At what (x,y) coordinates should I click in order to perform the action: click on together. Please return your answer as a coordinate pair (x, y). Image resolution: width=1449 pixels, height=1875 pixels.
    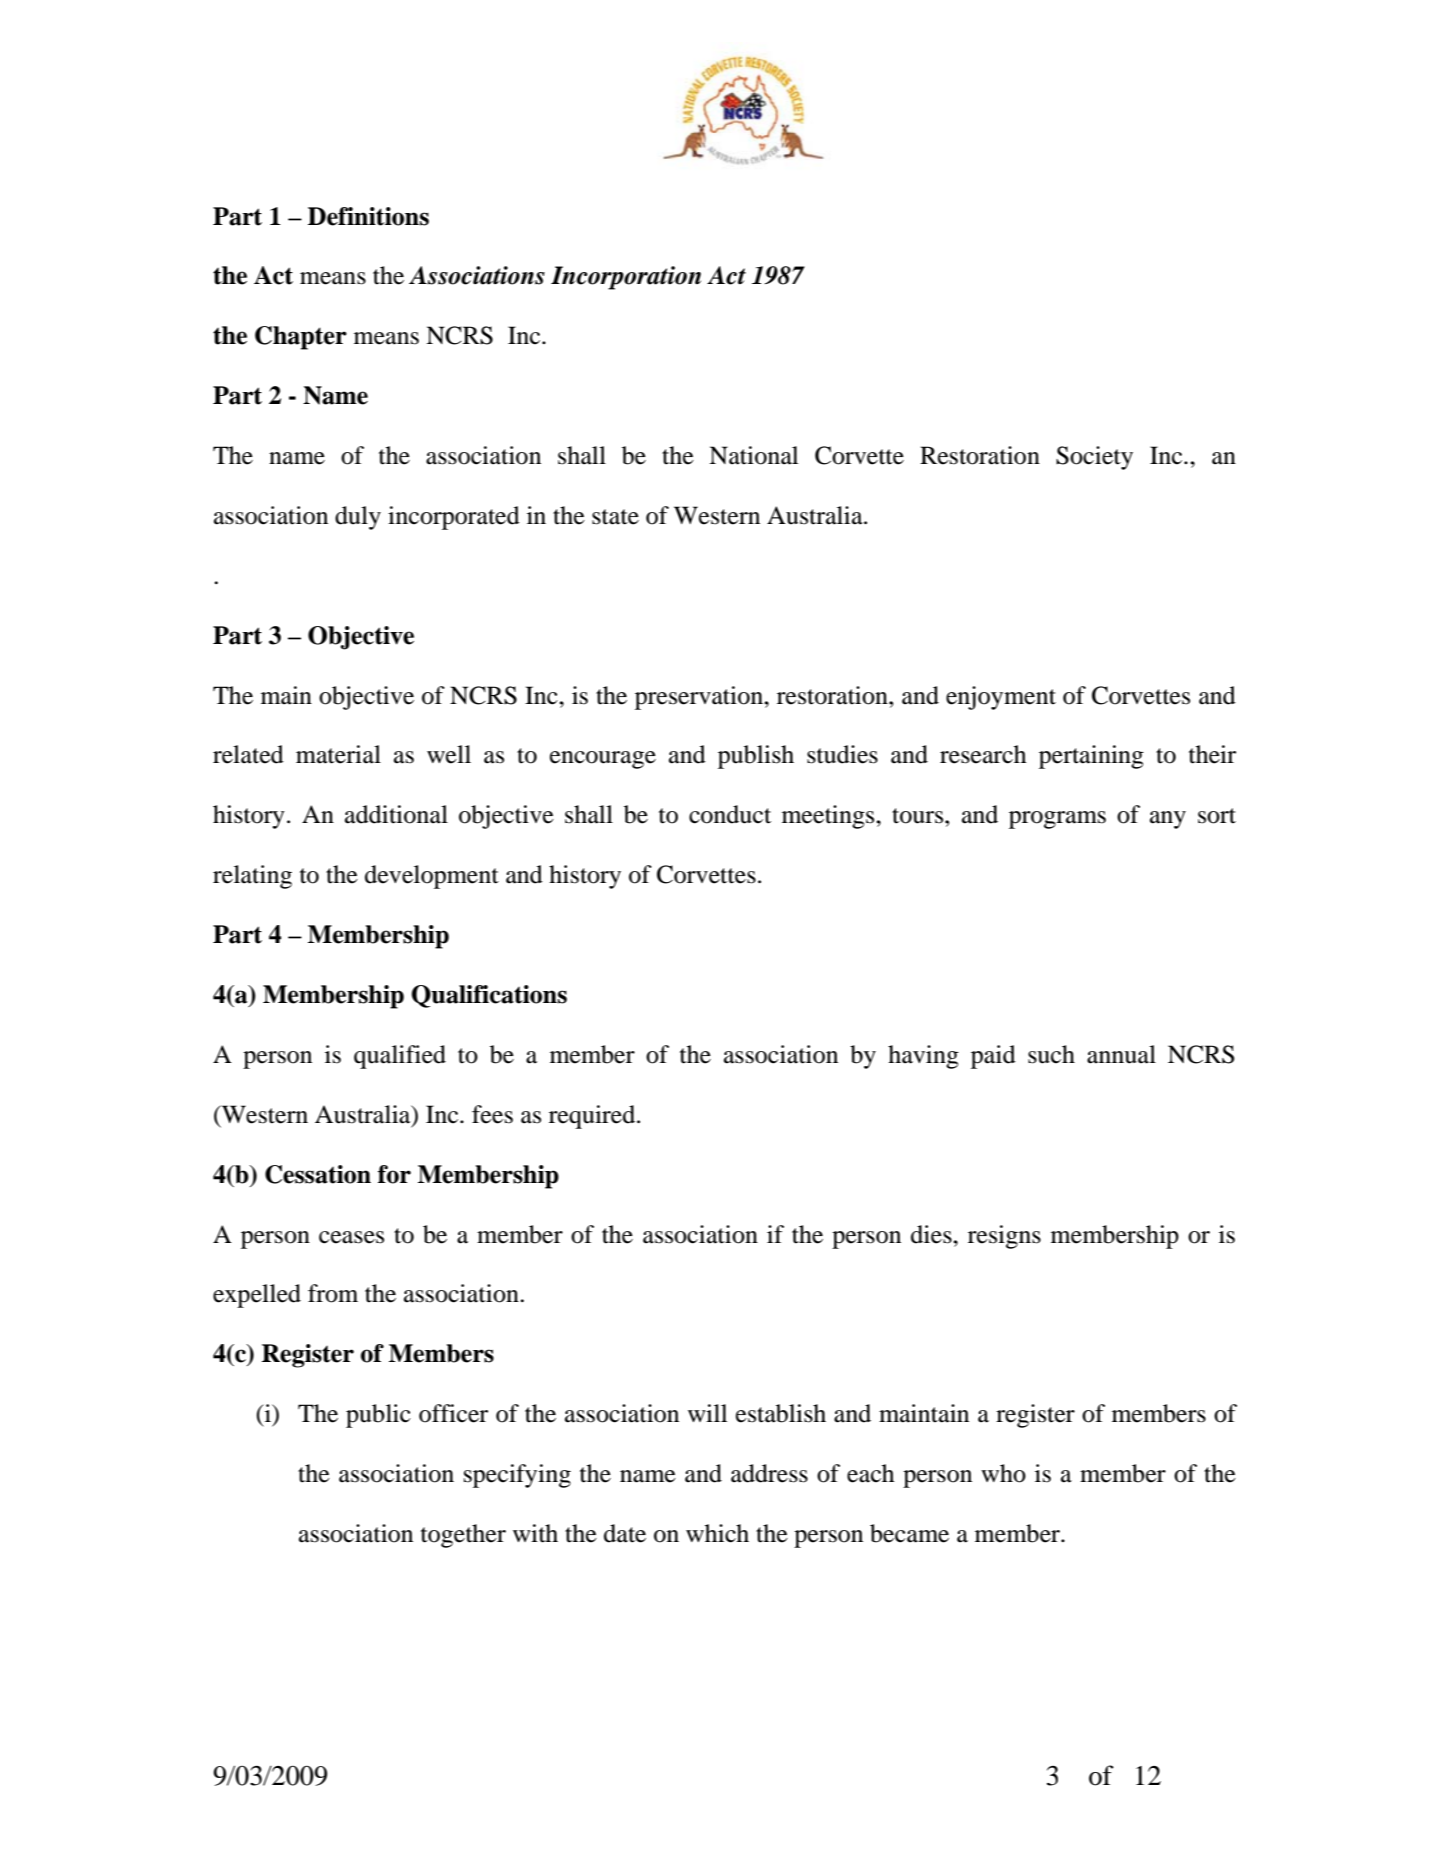
    Looking at the image, I should click on (463, 1536).
